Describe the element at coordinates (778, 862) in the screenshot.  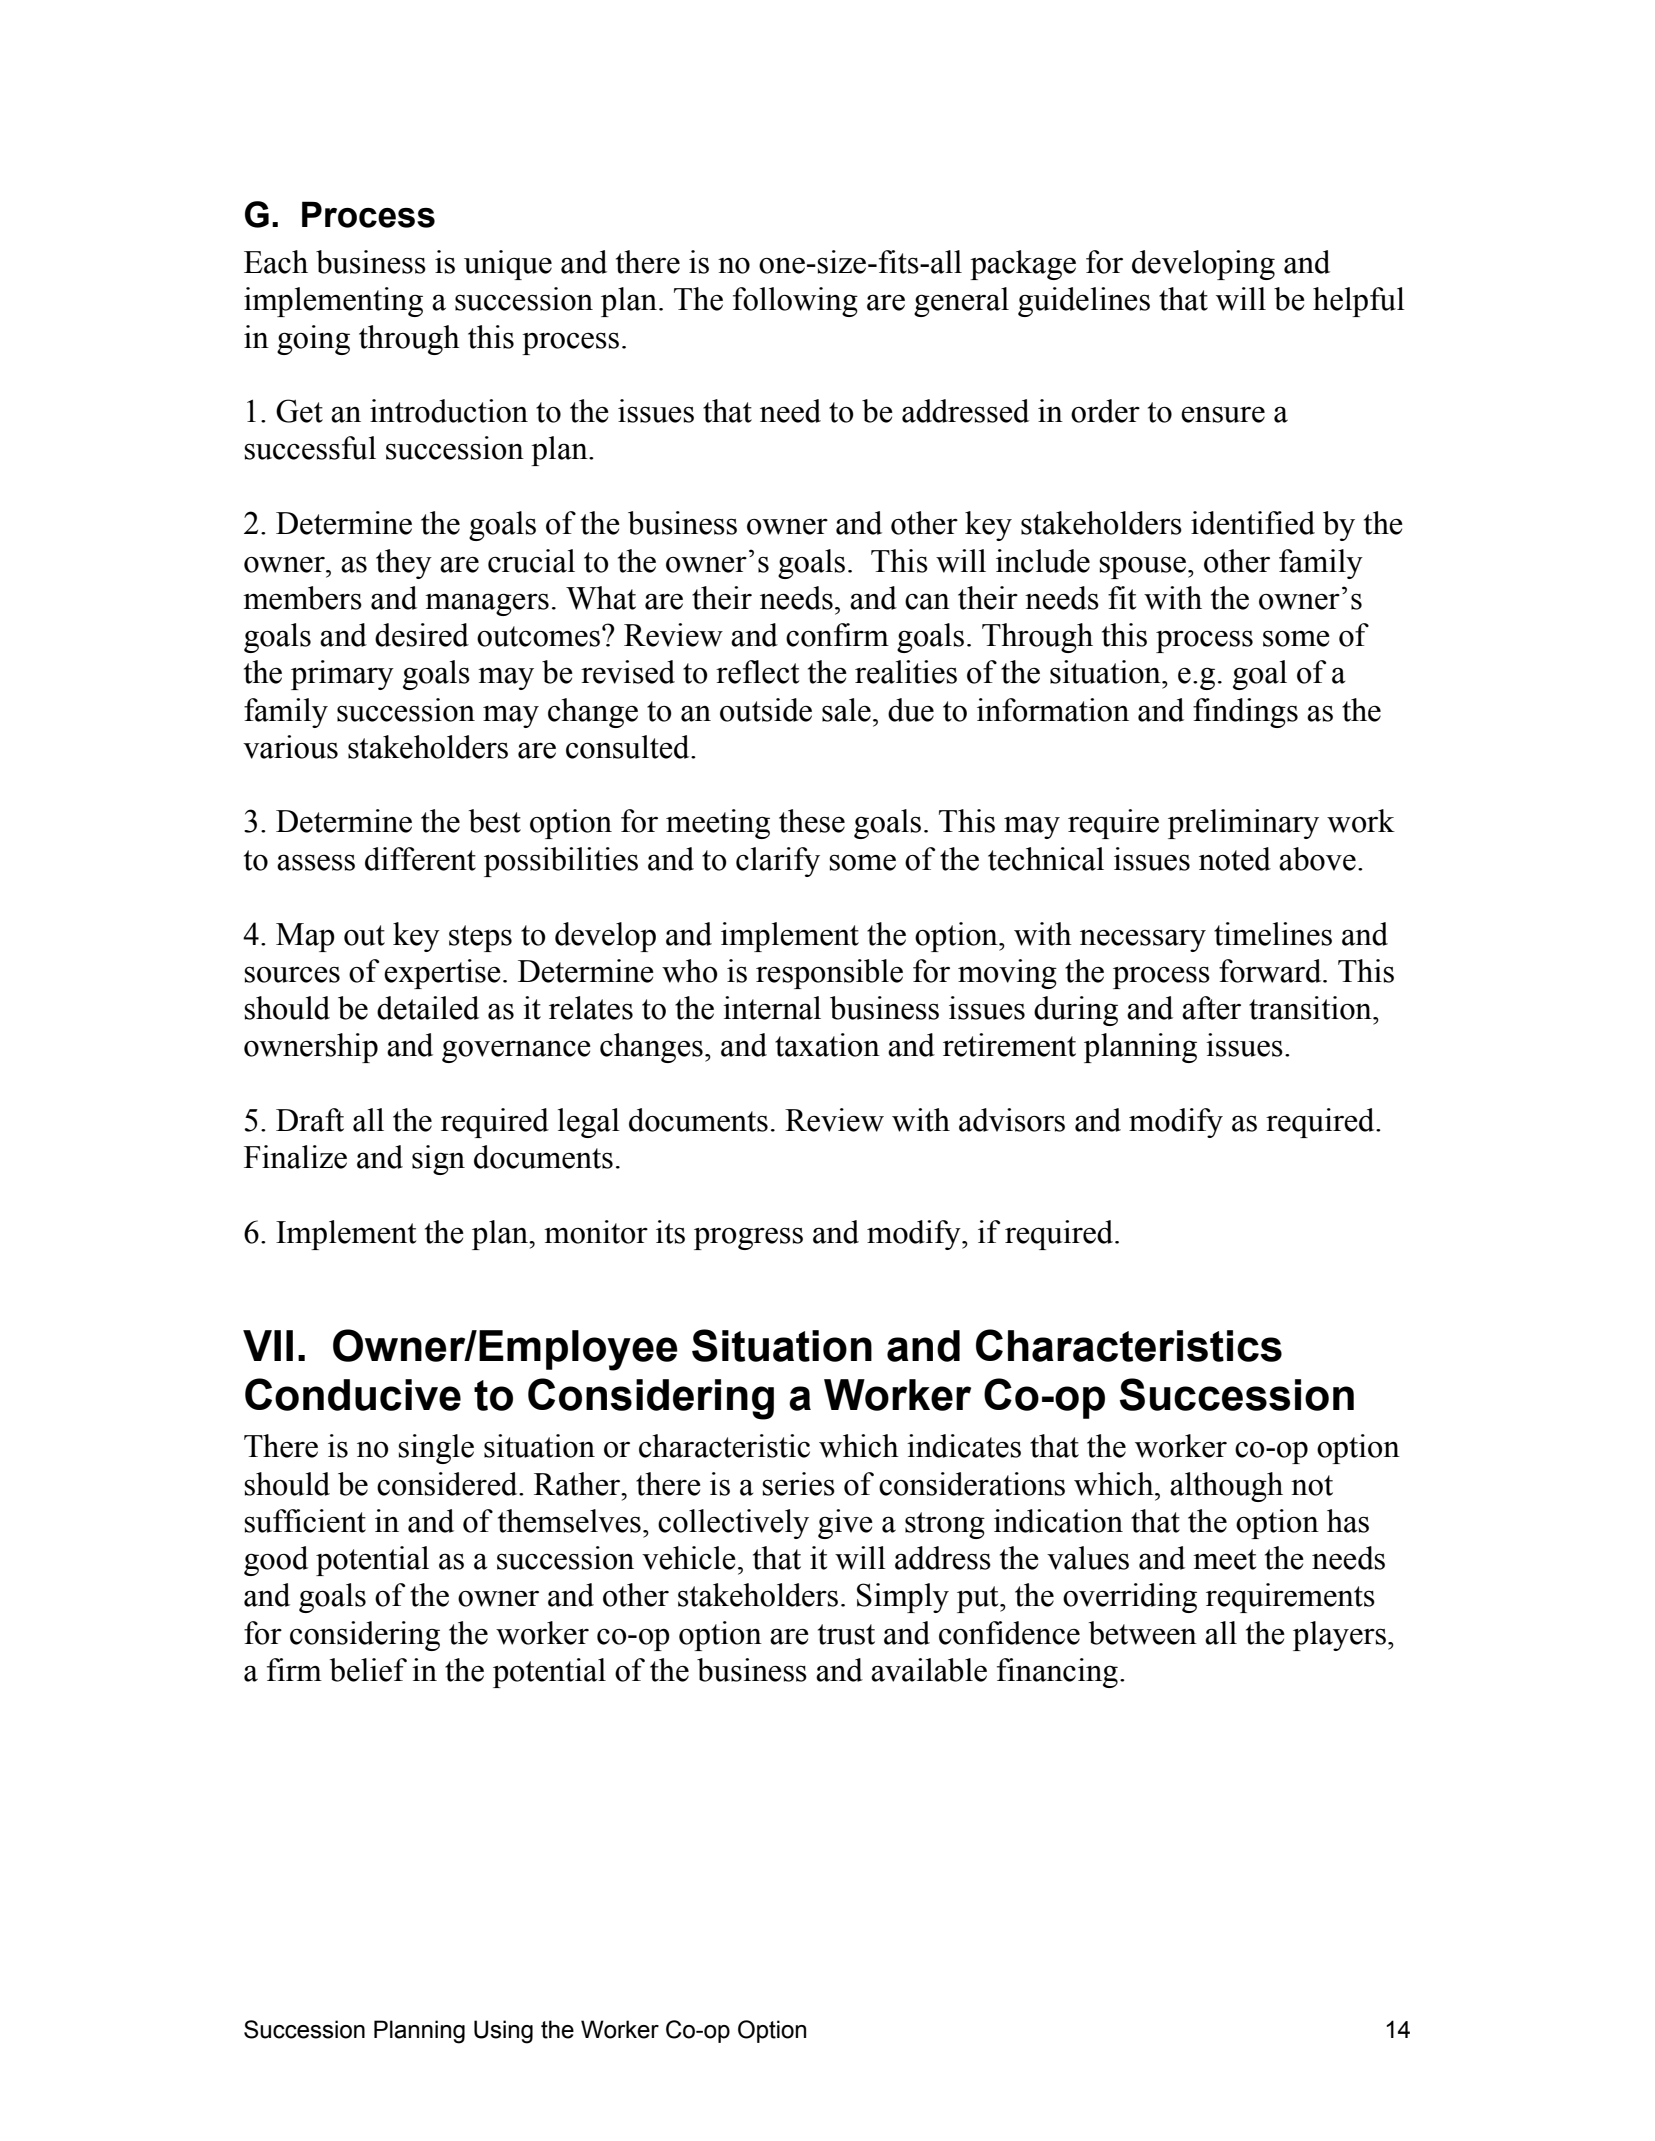
I see `clarify` at that location.
